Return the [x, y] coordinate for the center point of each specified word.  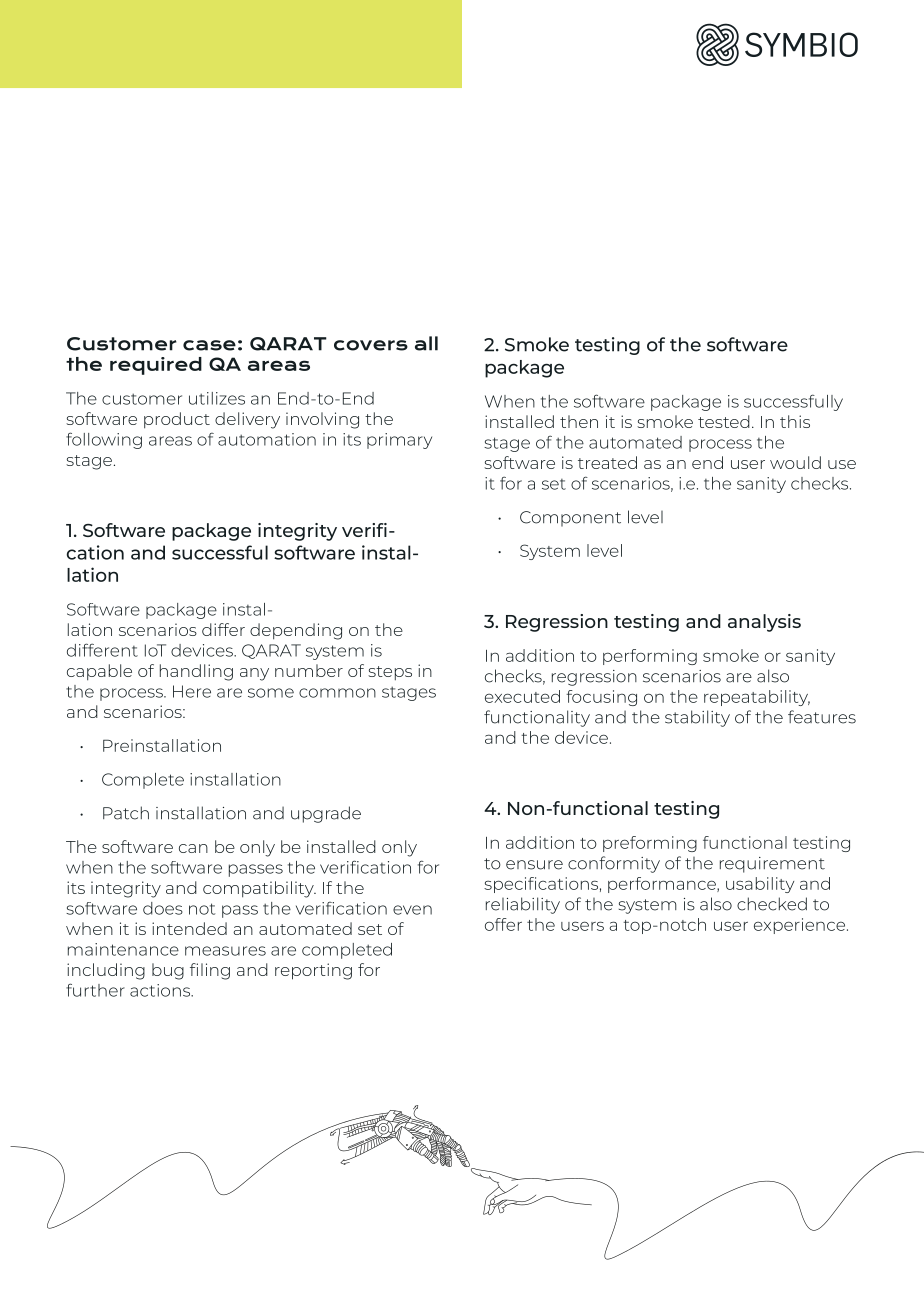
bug [168, 971]
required [156, 366]
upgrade [326, 814]
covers [371, 345]
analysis [764, 623]
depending [296, 631]
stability [697, 718]
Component [570, 519]
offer [503, 924]
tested [724, 421]
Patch [126, 813]
